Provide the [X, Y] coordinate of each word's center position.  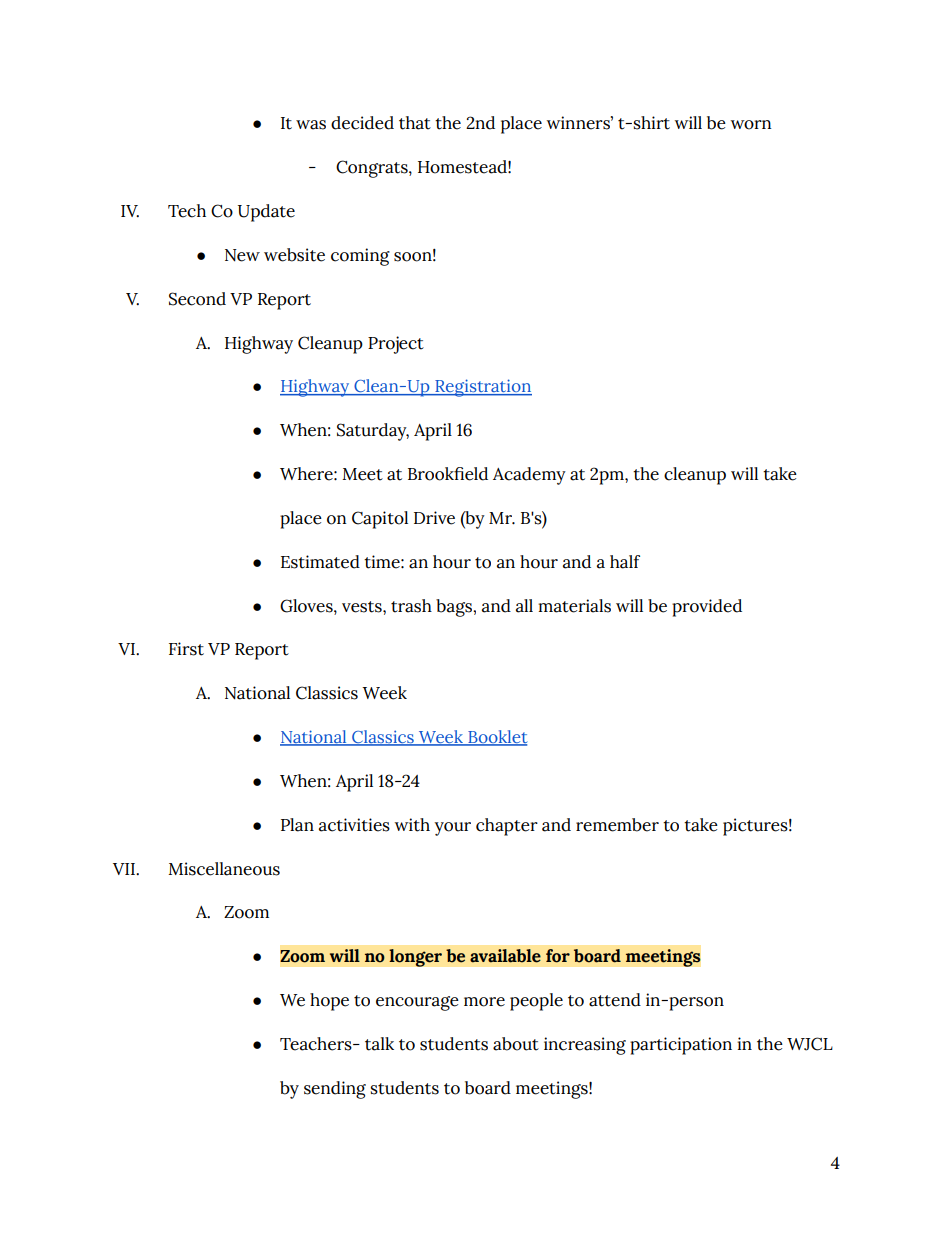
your [452, 829]
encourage [417, 1003]
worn [751, 125]
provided [707, 608]
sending [335, 1090]
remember [617, 825]
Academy [529, 476]
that [415, 123]
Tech [187, 211]
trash [411, 606]
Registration [482, 388]
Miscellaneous [224, 869]
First [186, 649]
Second [197, 299]
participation [681, 1046]
